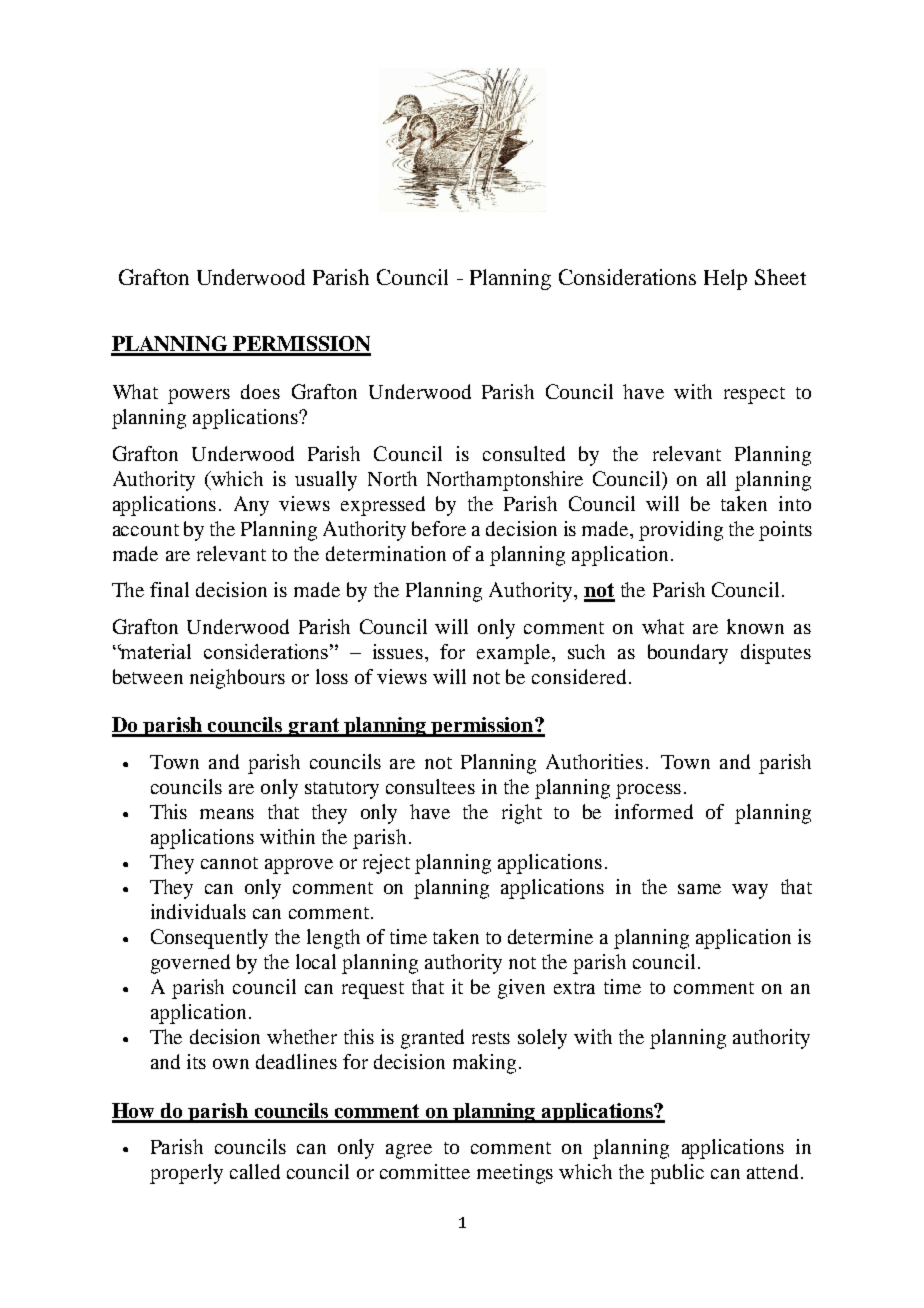  Describe the element at coordinates (524, 453) in the screenshot. I see `consulted` at that location.
